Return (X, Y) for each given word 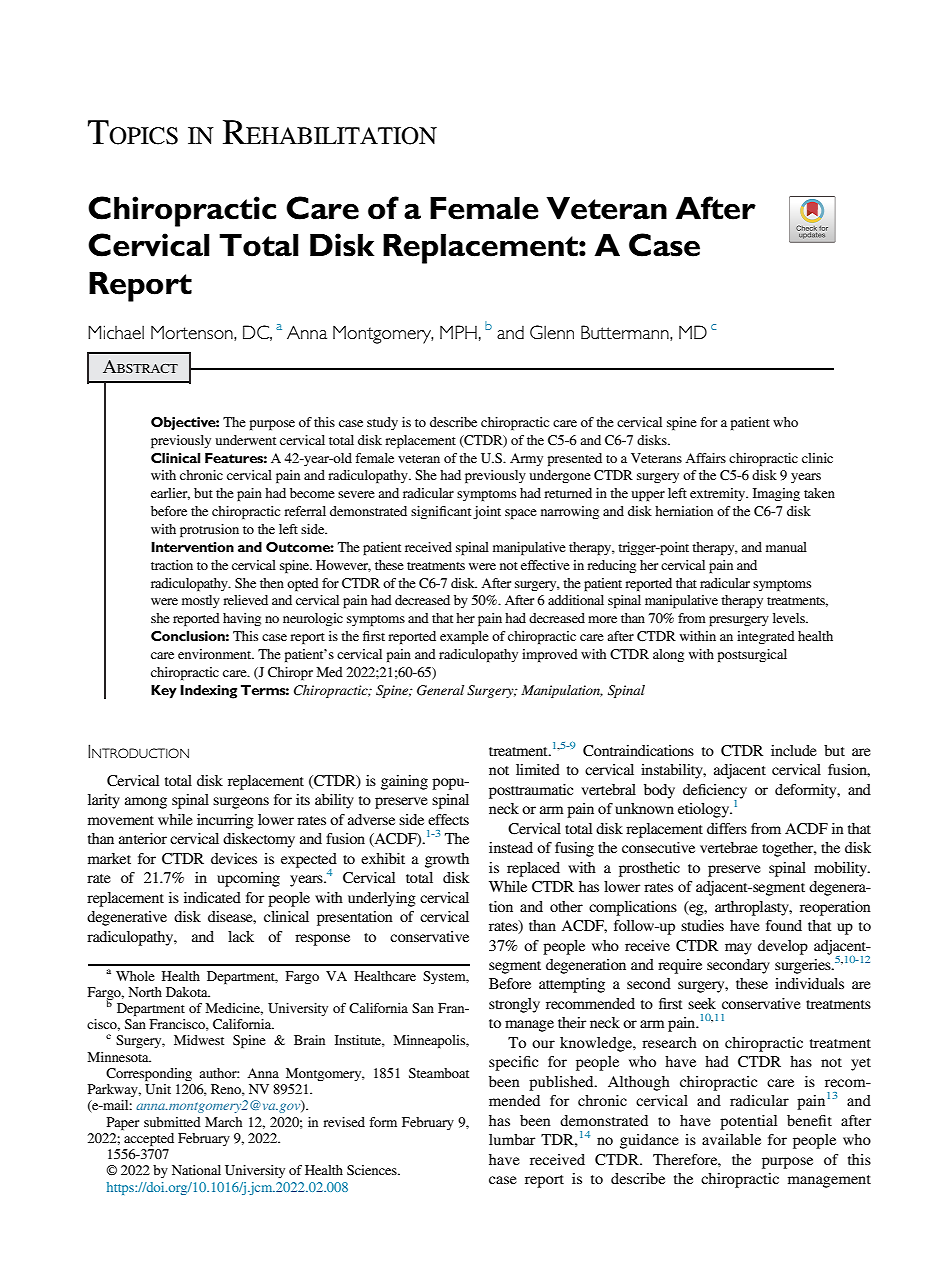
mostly (201, 601)
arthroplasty (753, 908)
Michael (116, 332)
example (464, 638)
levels (790, 618)
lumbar (512, 1139)
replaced (533, 869)
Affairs (705, 458)
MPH (458, 332)
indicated (212, 897)
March (223, 1122)
